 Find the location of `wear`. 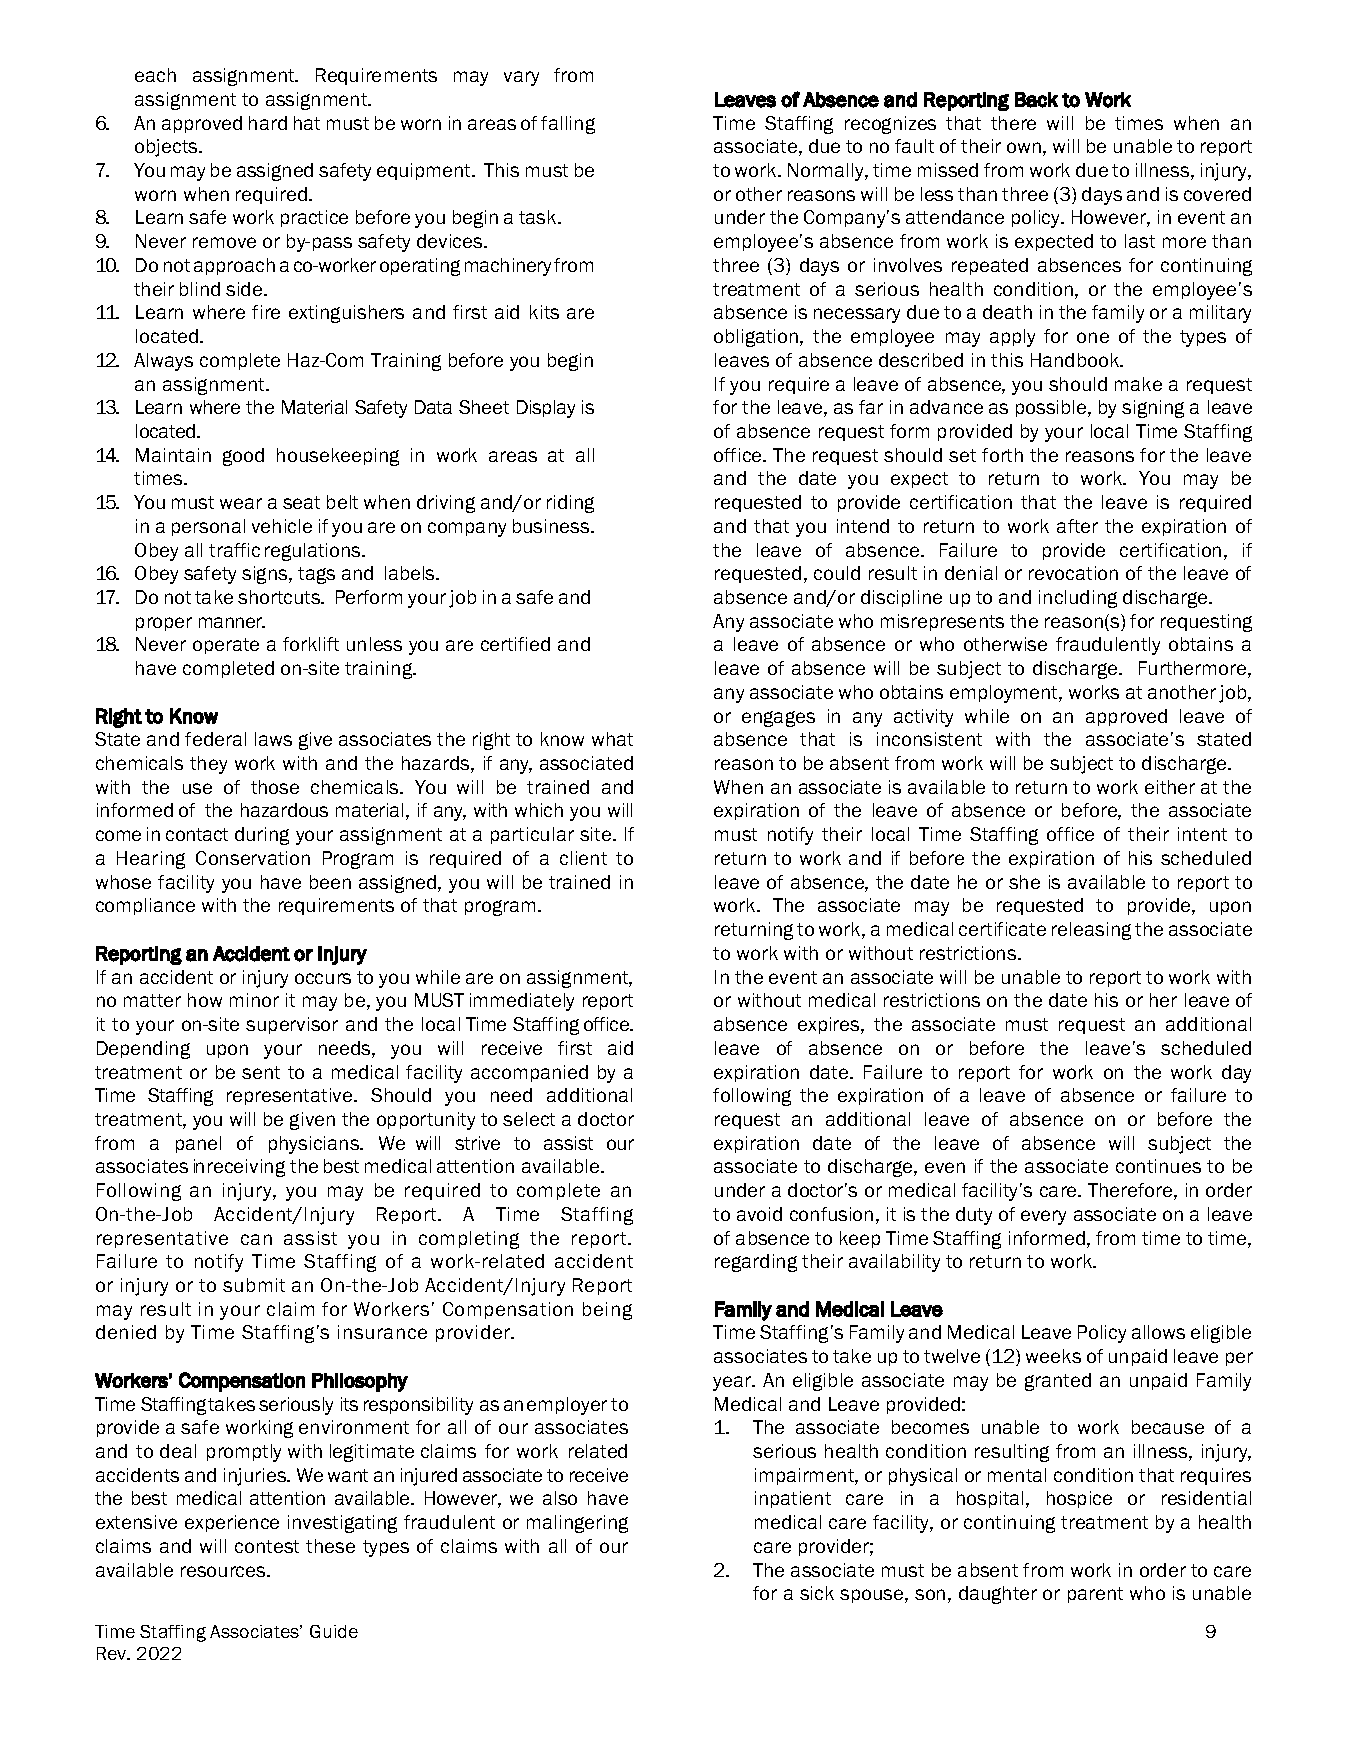

wear is located at coordinates (241, 503).
